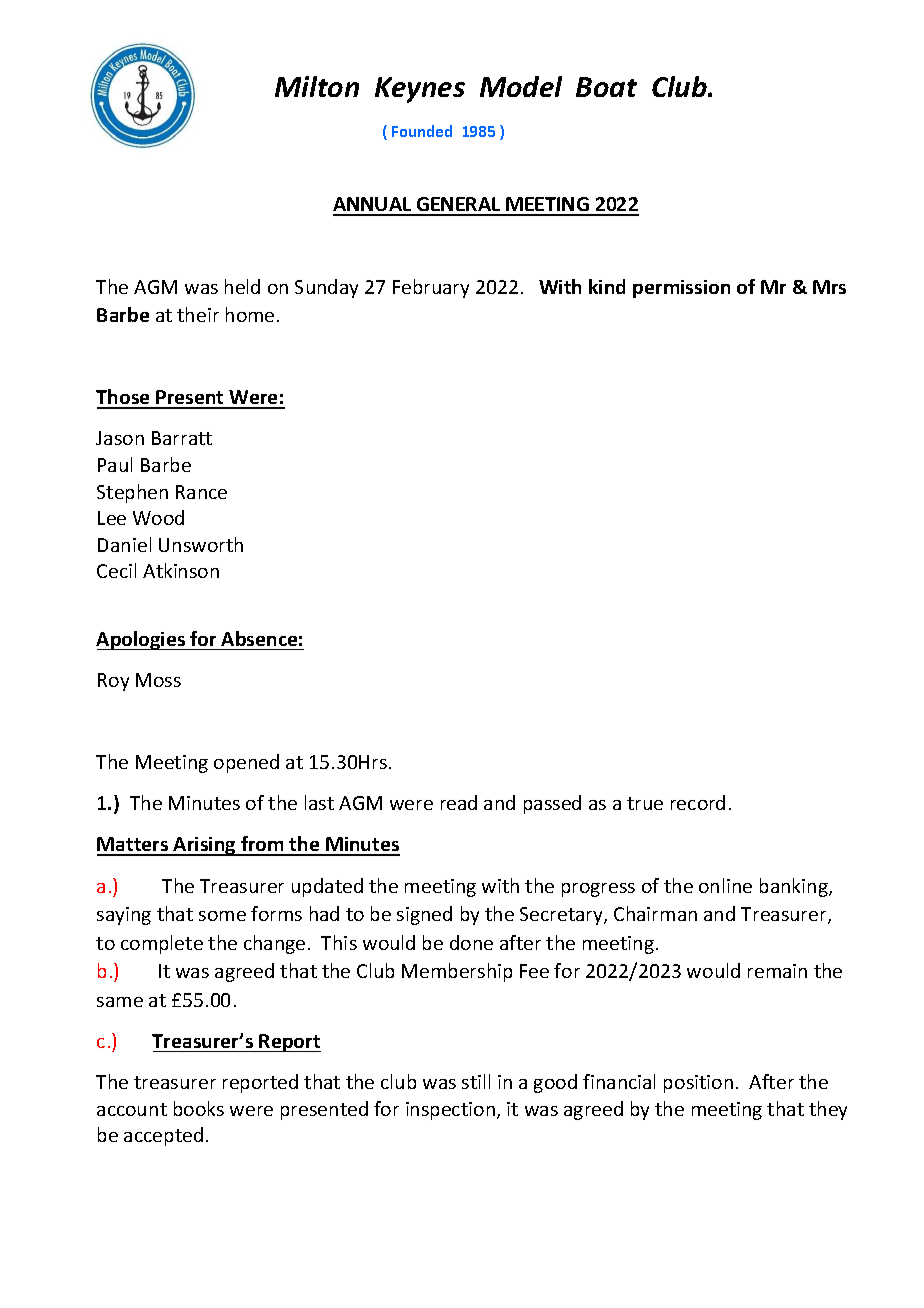 This document has width=924, height=1308. Describe the element at coordinates (317, 86) in the document. I see `Milton` at that location.
